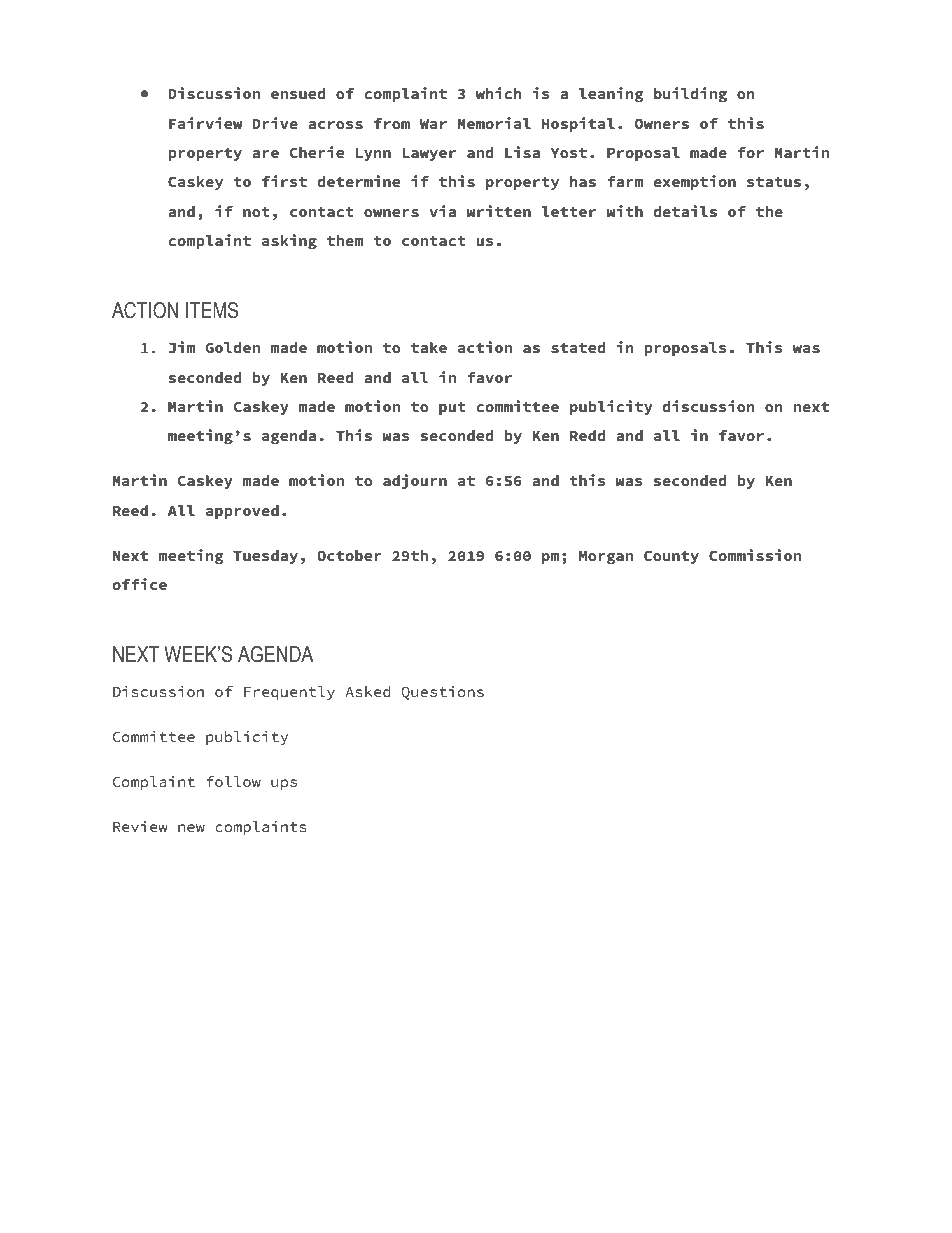  Describe the element at coordinates (349, 556) in the screenshot. I see `October` at that location.
